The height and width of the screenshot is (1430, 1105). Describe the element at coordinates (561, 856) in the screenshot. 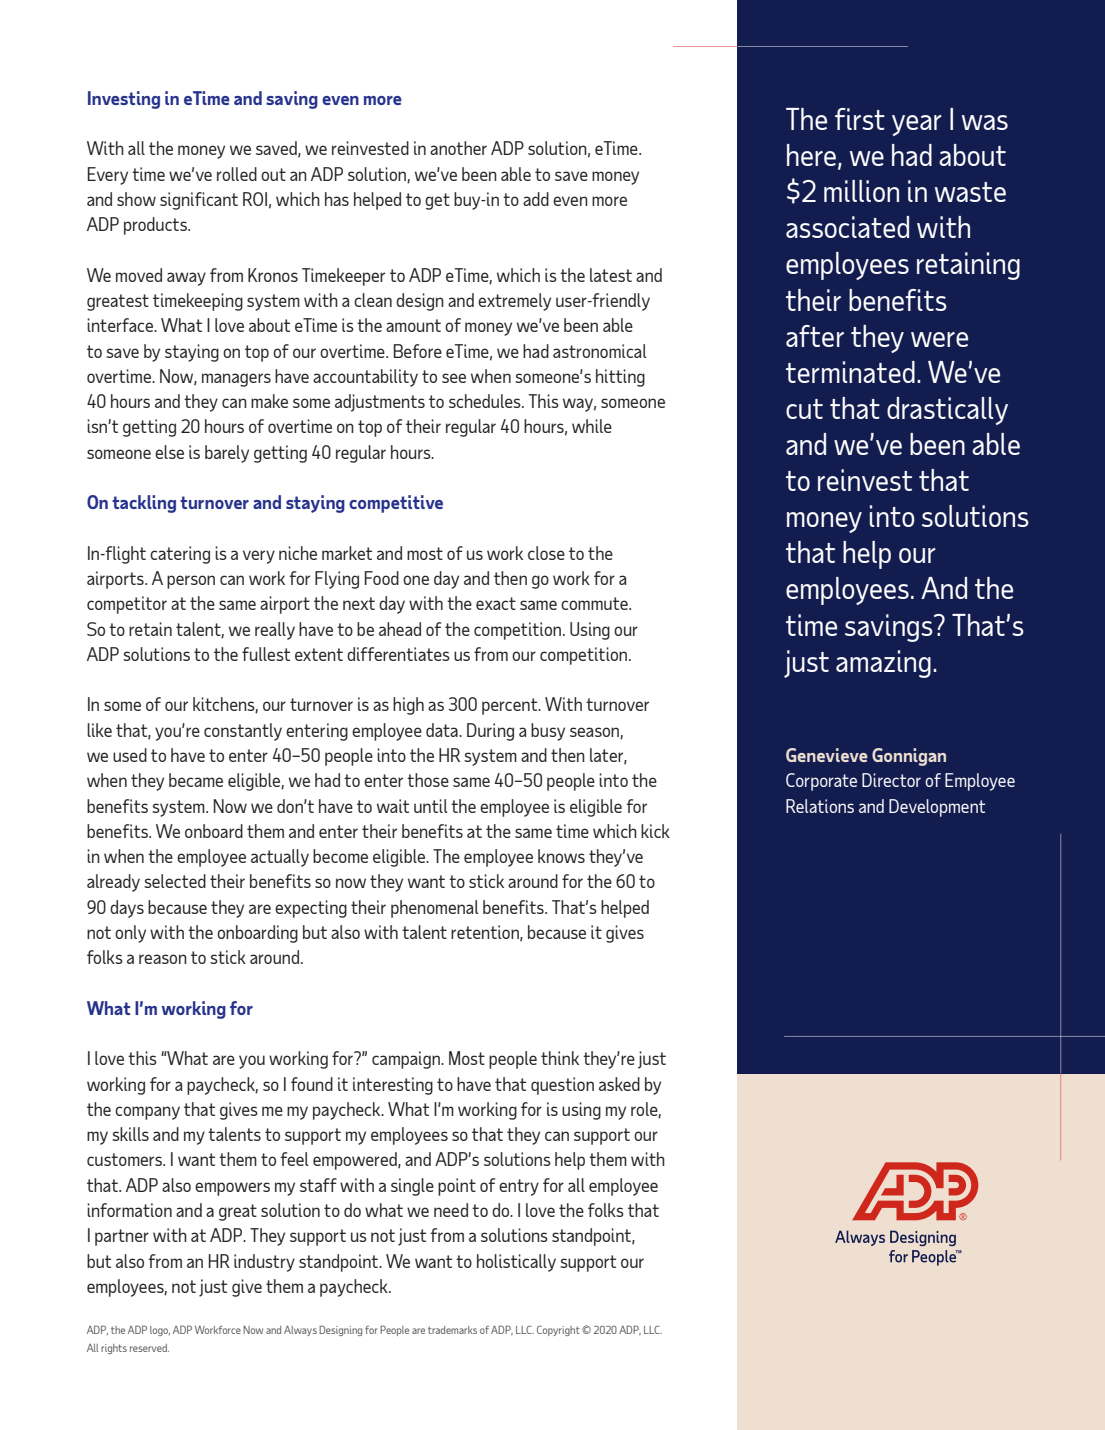

I see `knows` at that location.
